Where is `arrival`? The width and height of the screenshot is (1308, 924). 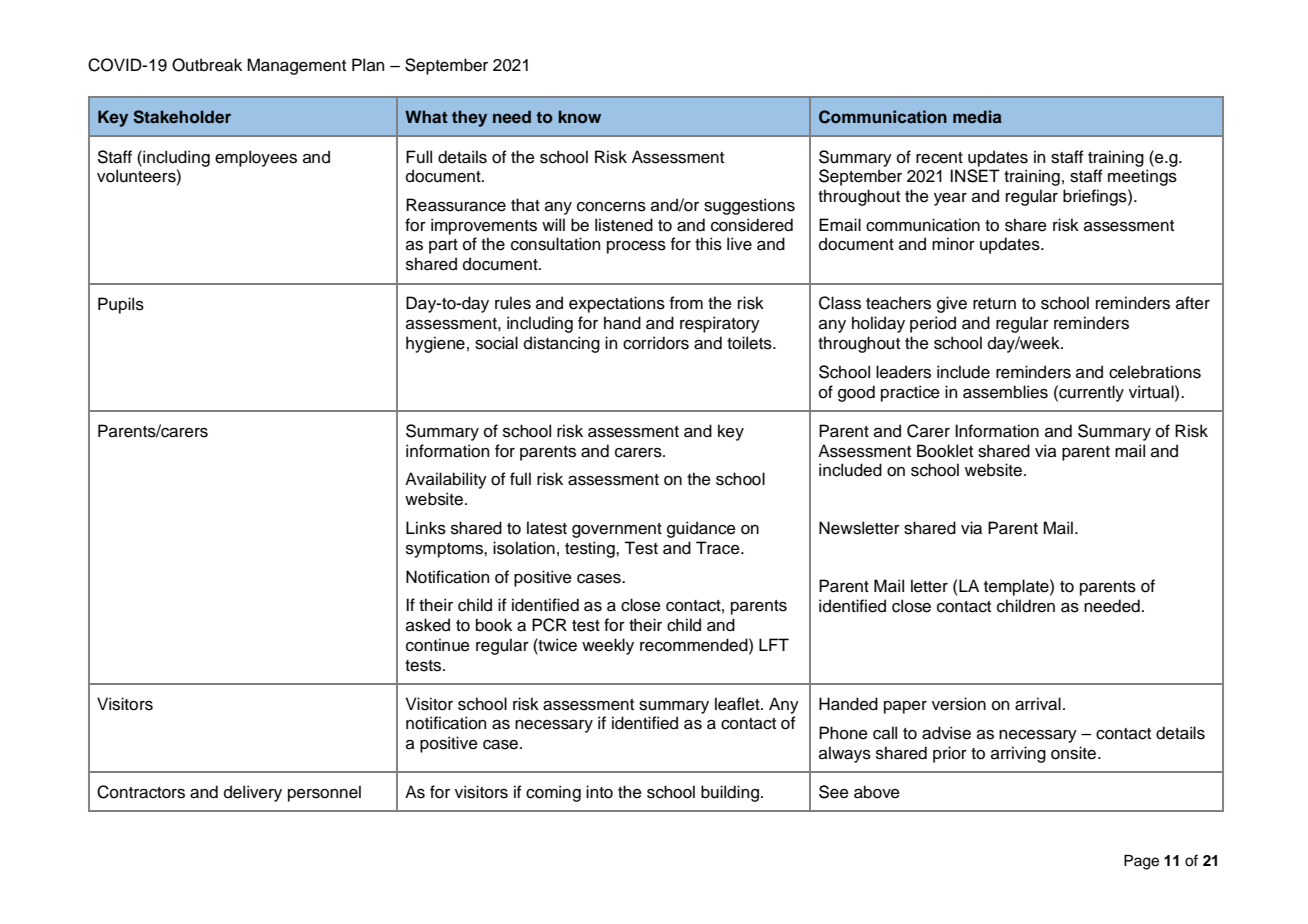
arrival is located at coordinates (1038, 704).
